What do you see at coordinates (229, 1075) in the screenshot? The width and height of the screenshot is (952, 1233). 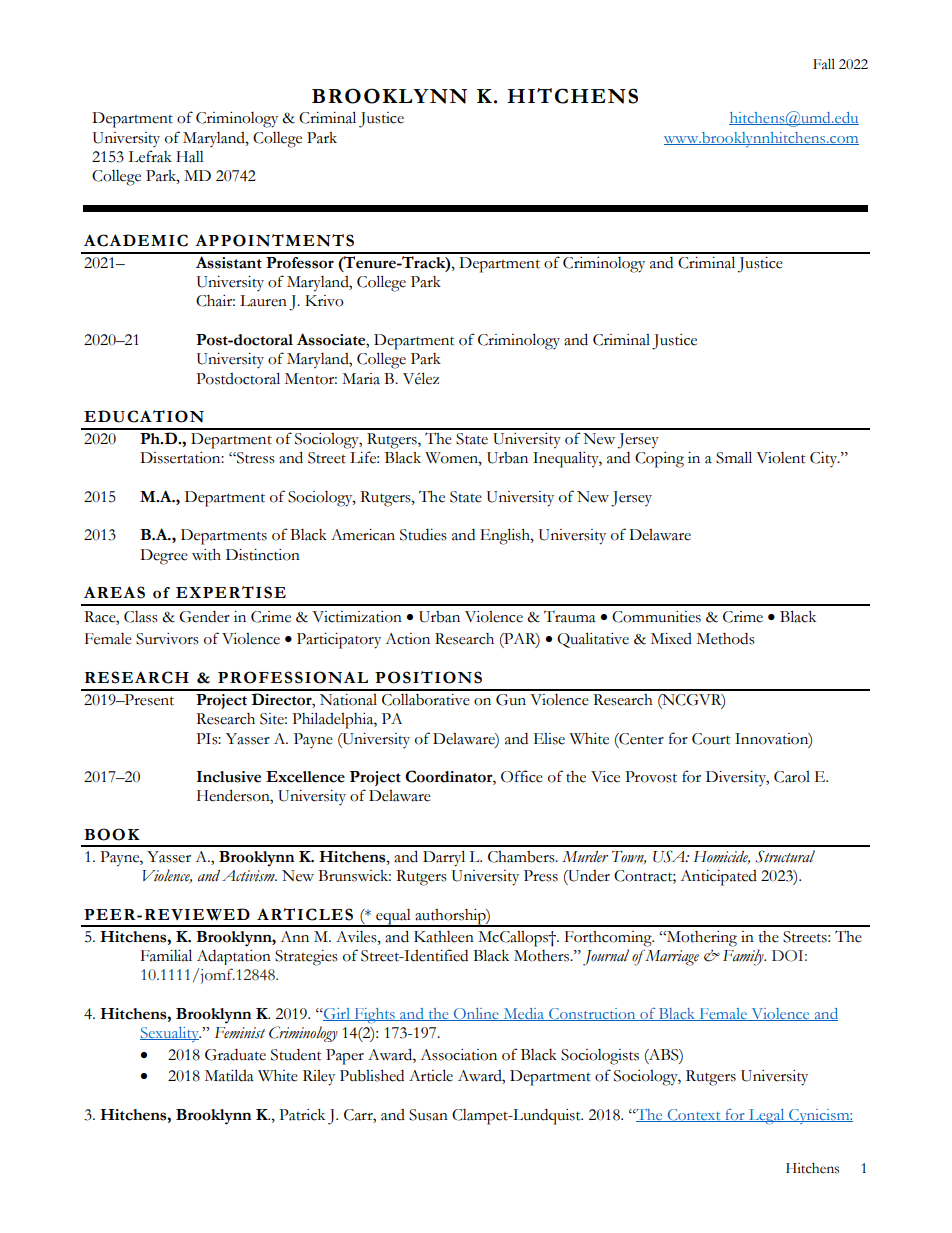 I see `Matilda` at bounding box center [229, 1075].
